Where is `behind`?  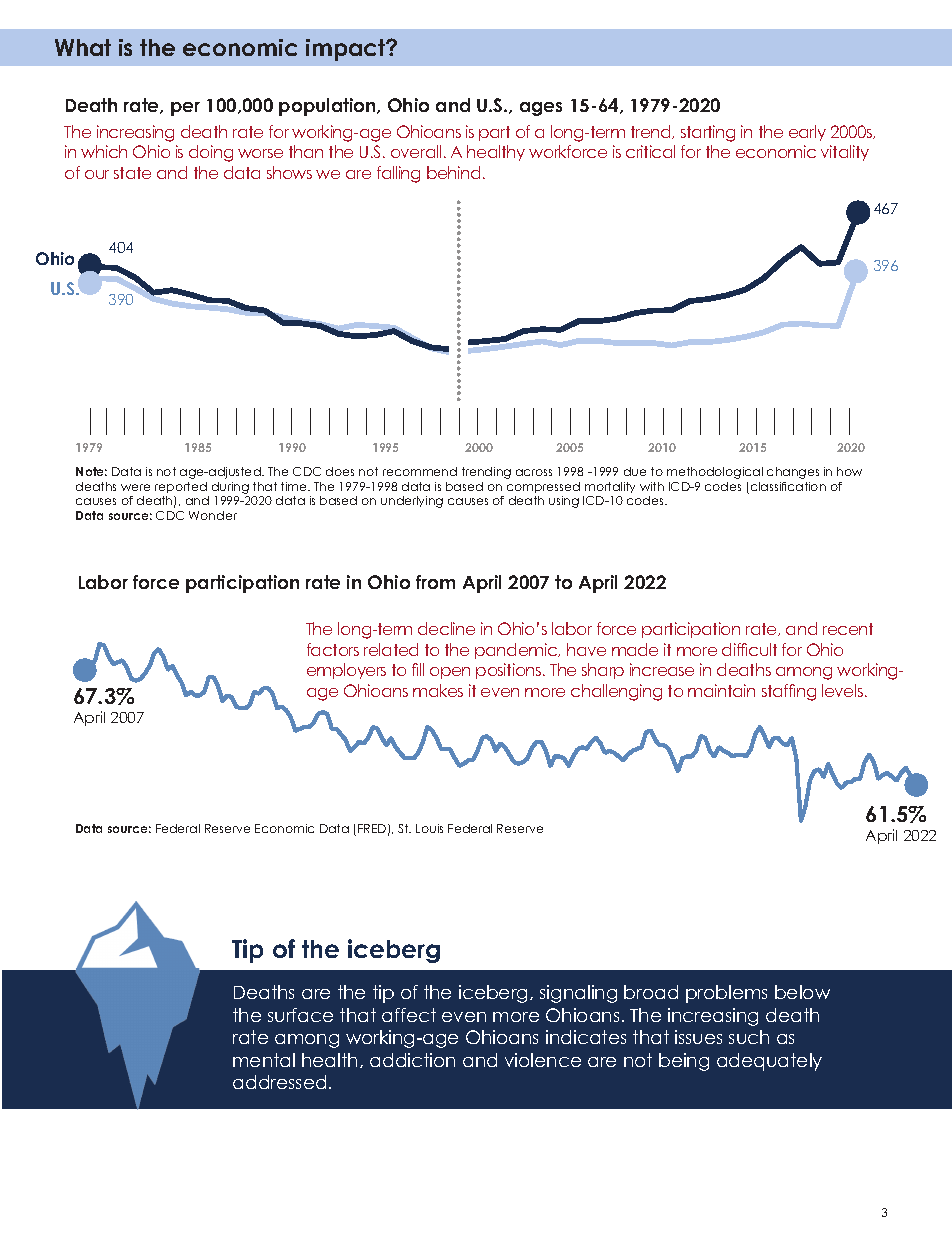 behind is located at coordinates (453, 172).
